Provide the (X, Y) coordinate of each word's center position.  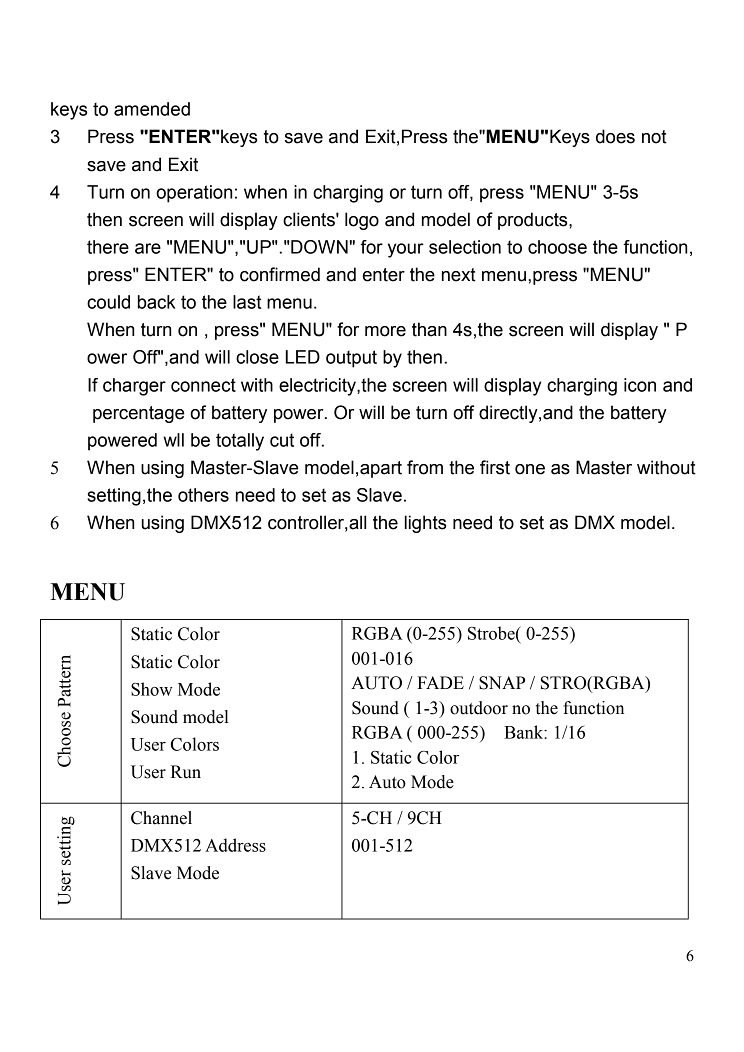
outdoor (479, 708)
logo (362, 221)
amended (152, 109)
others (203, 495)
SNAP (502, 683)
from (425, 467)
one (530, 469)
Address (235, 845)
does (615, 136)
